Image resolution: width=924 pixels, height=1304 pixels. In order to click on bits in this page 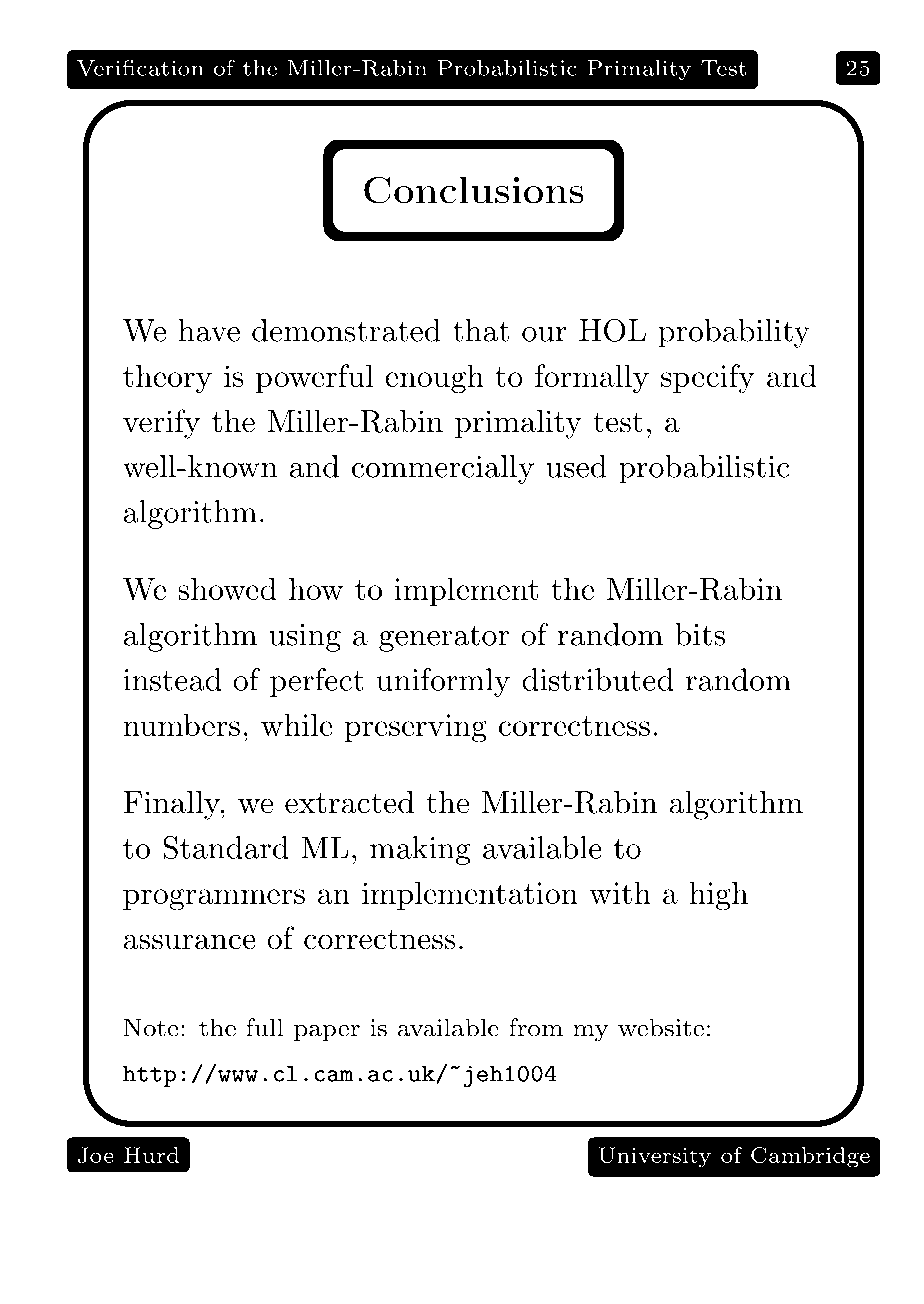, I will do `click(700, 634)`.
